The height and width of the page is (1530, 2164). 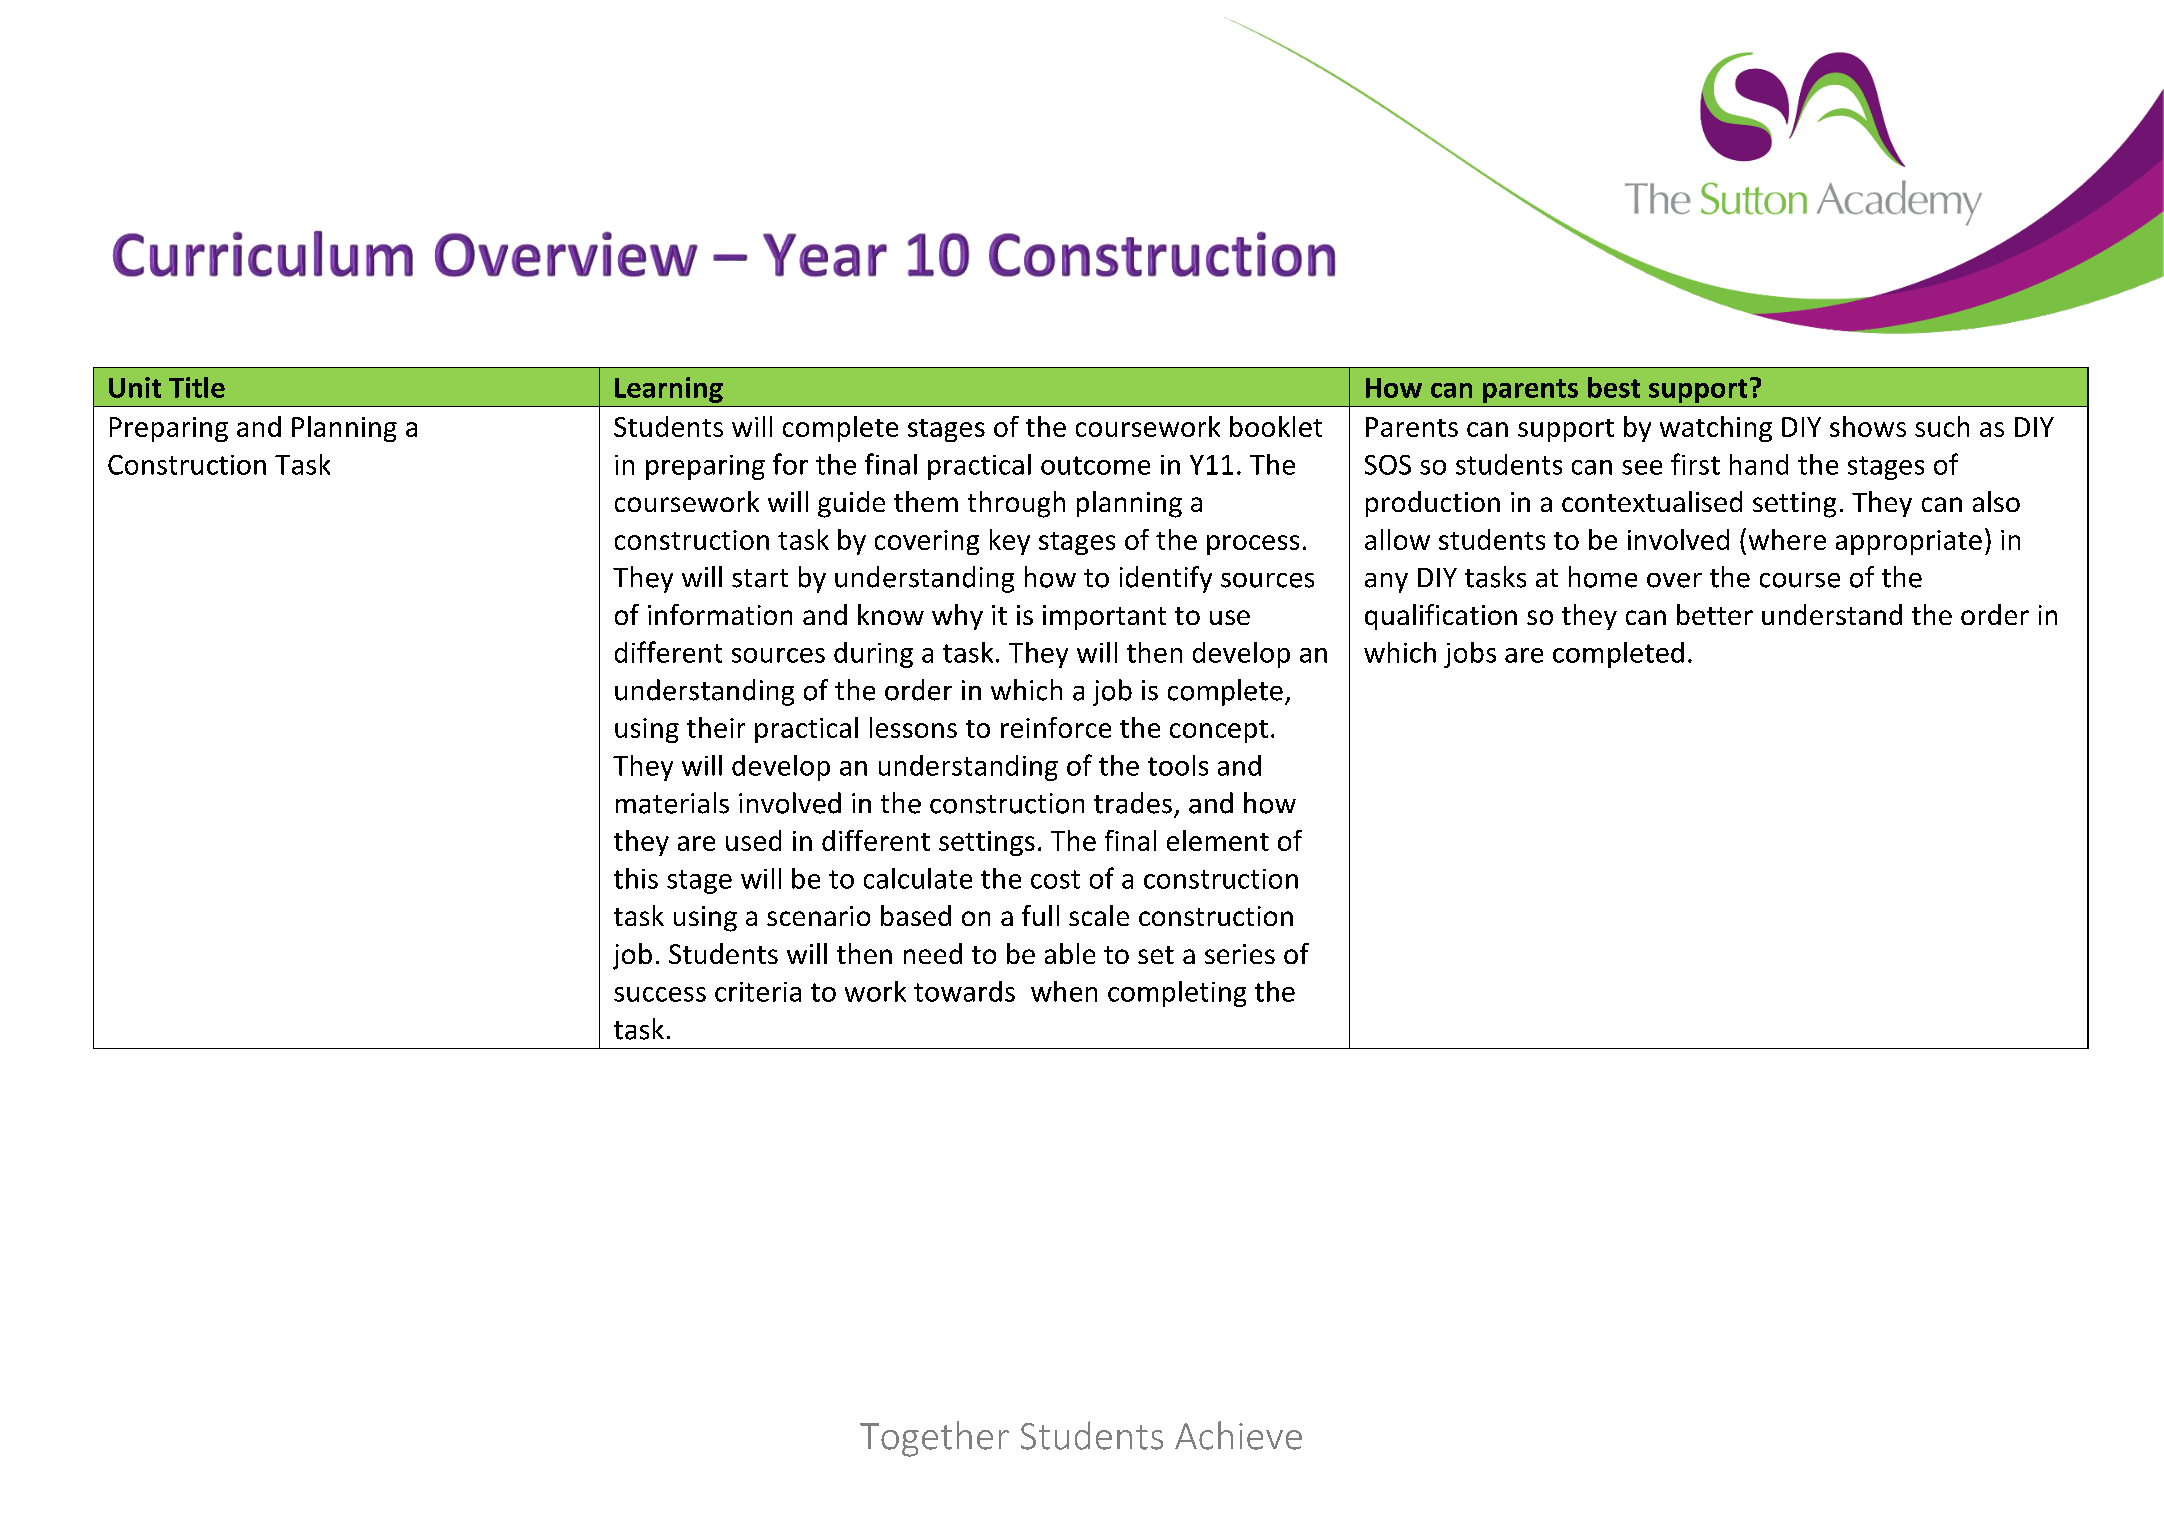 I want to click on Title, so click(x=197, y=387).
